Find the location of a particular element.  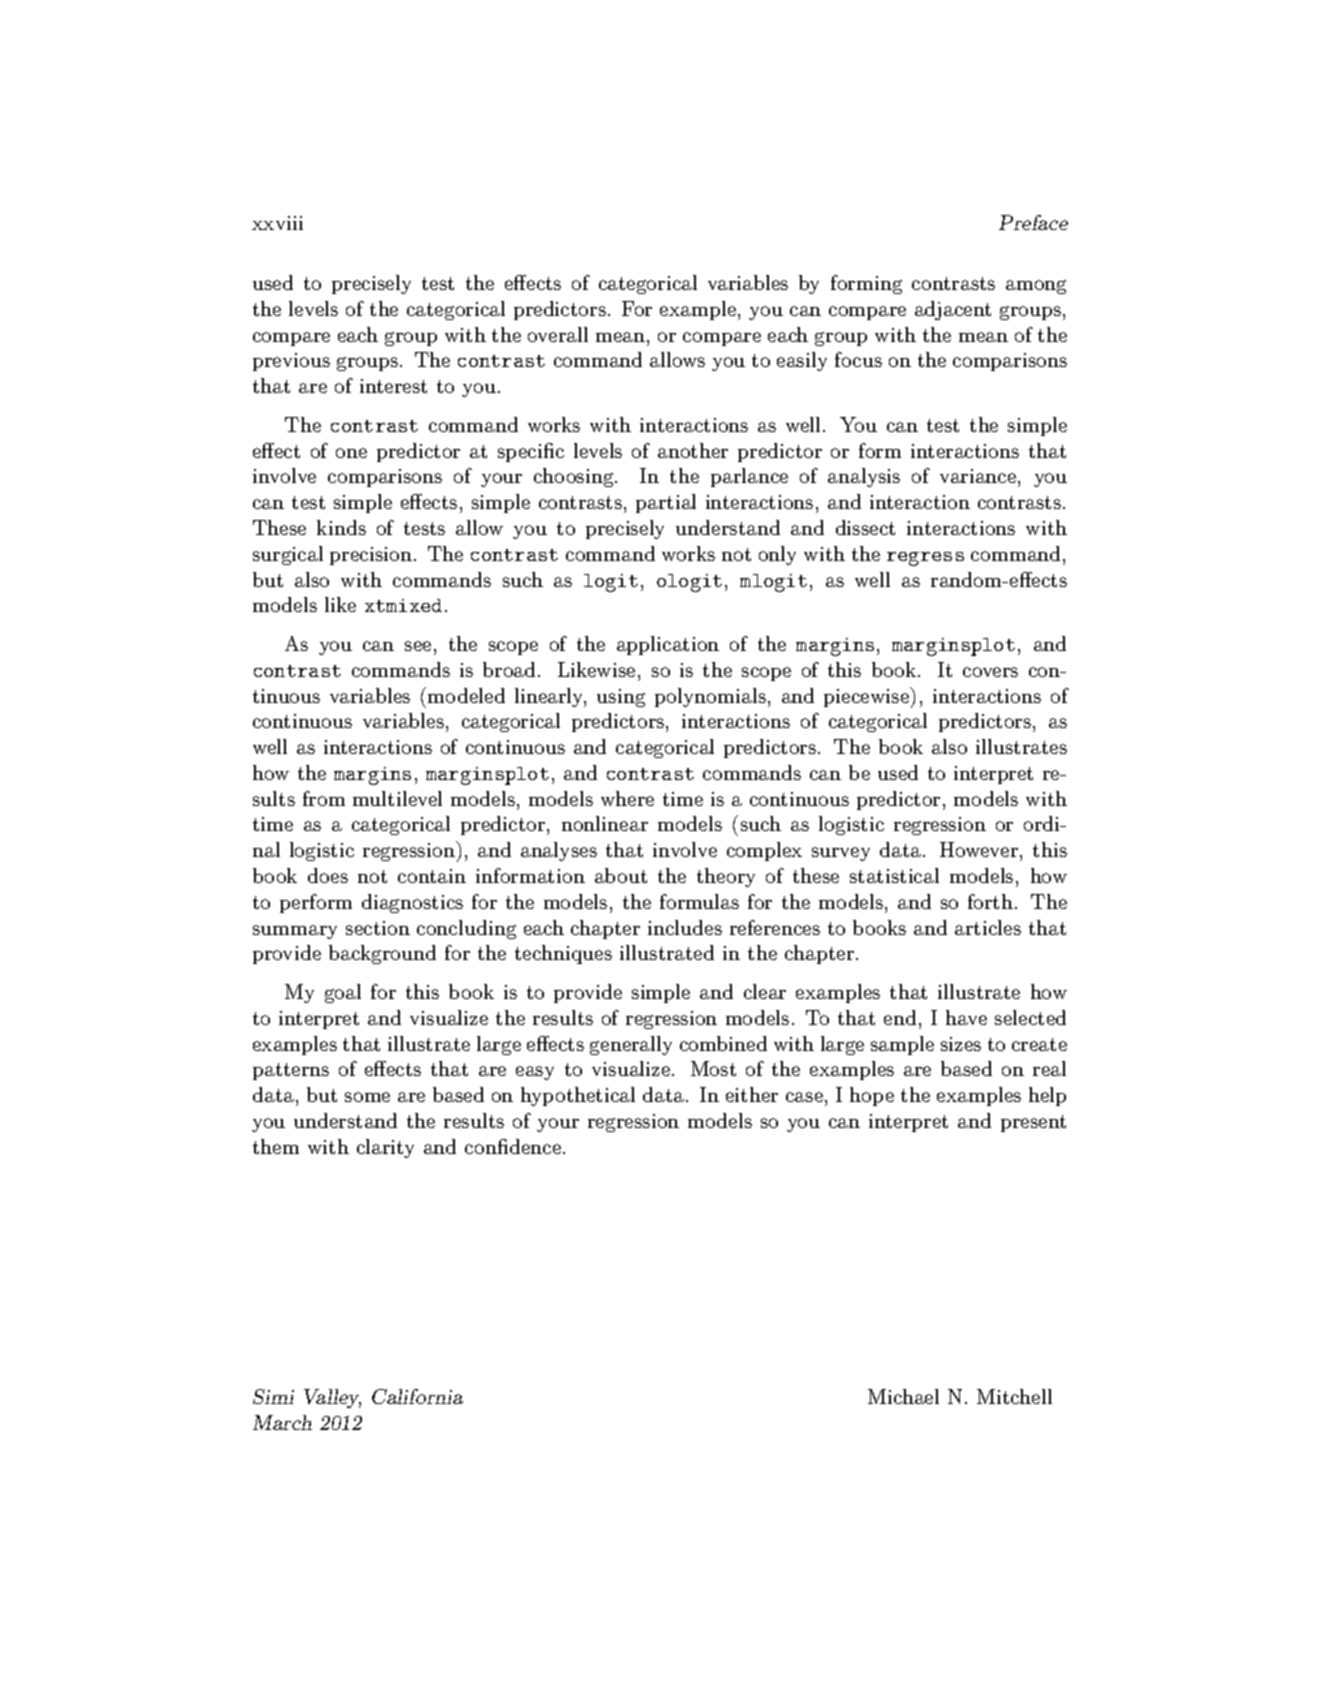

where is located at coordinates (627, 798).
